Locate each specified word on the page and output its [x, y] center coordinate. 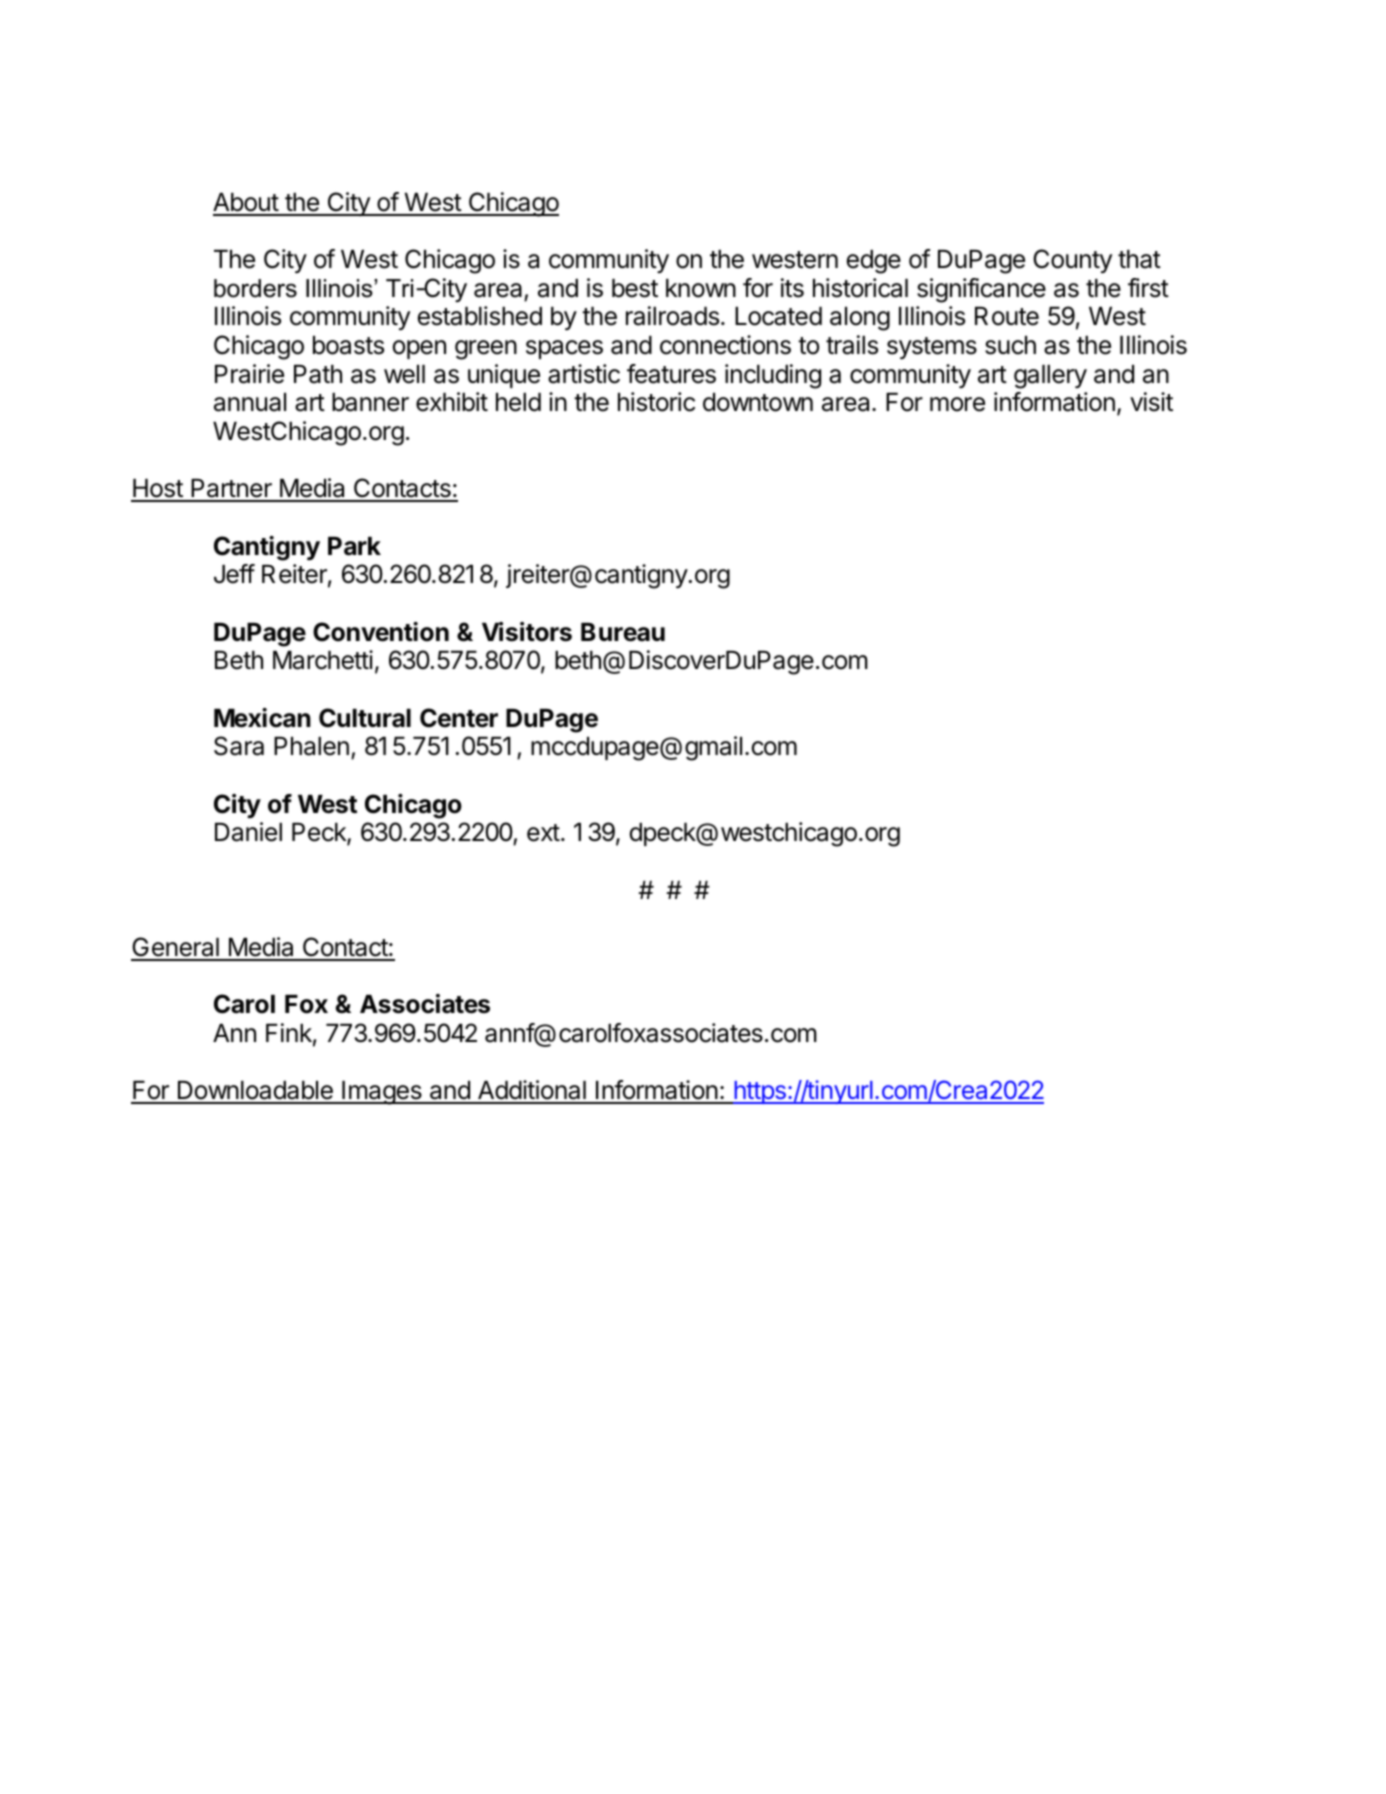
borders [255, 288]
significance [981, 290]
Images [382, 1093]
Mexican [262, 718]
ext [543, 833]
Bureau [623, 632]
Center [459, 718]
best [635, 288]
